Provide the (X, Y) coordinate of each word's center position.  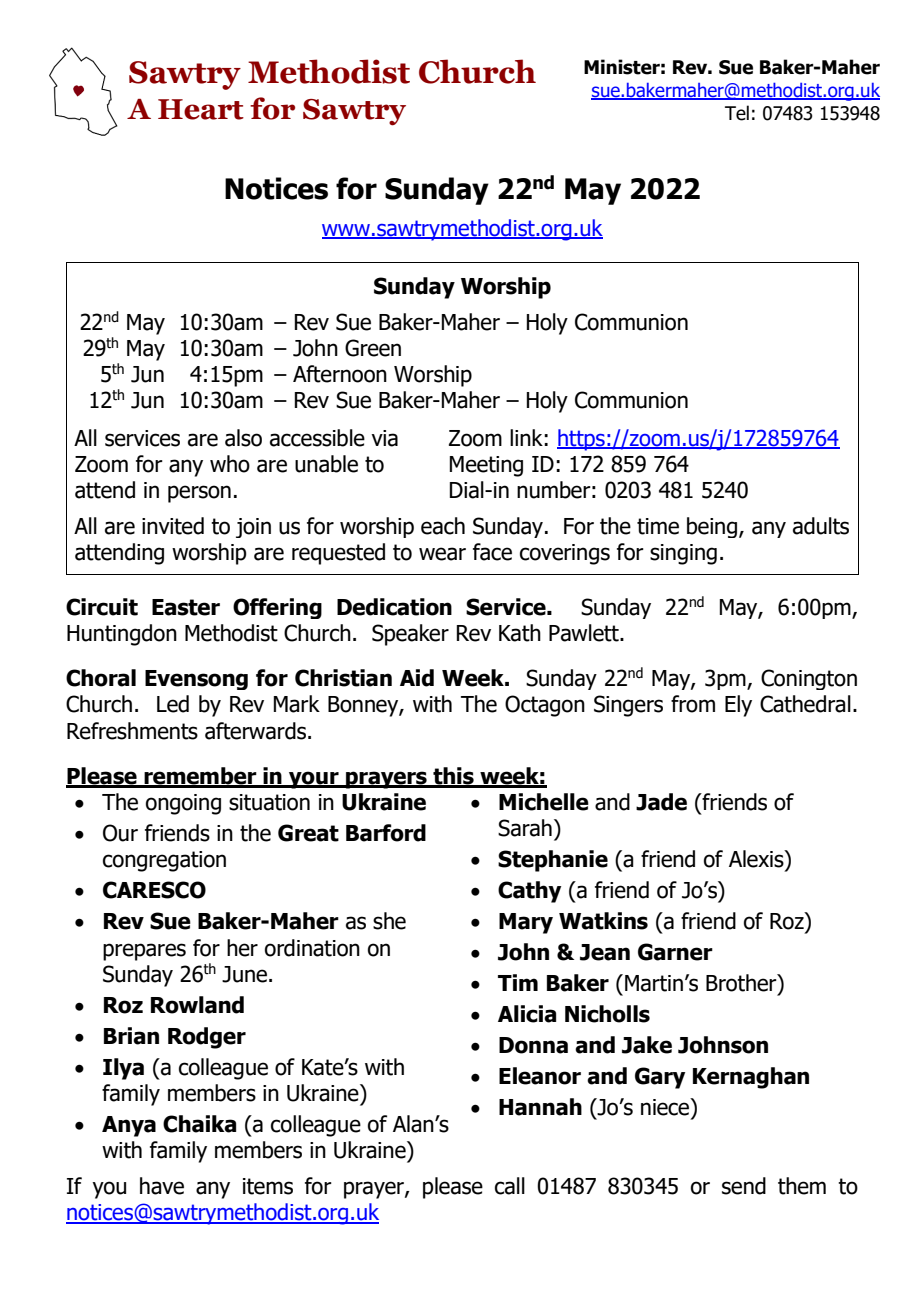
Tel (737, 113)
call (510, 1186)
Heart (201, 109)
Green (373, 348)
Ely (738, 706)
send (744, 1186)
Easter (186, 607)
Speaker (410, 635)
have (162, 1186)
